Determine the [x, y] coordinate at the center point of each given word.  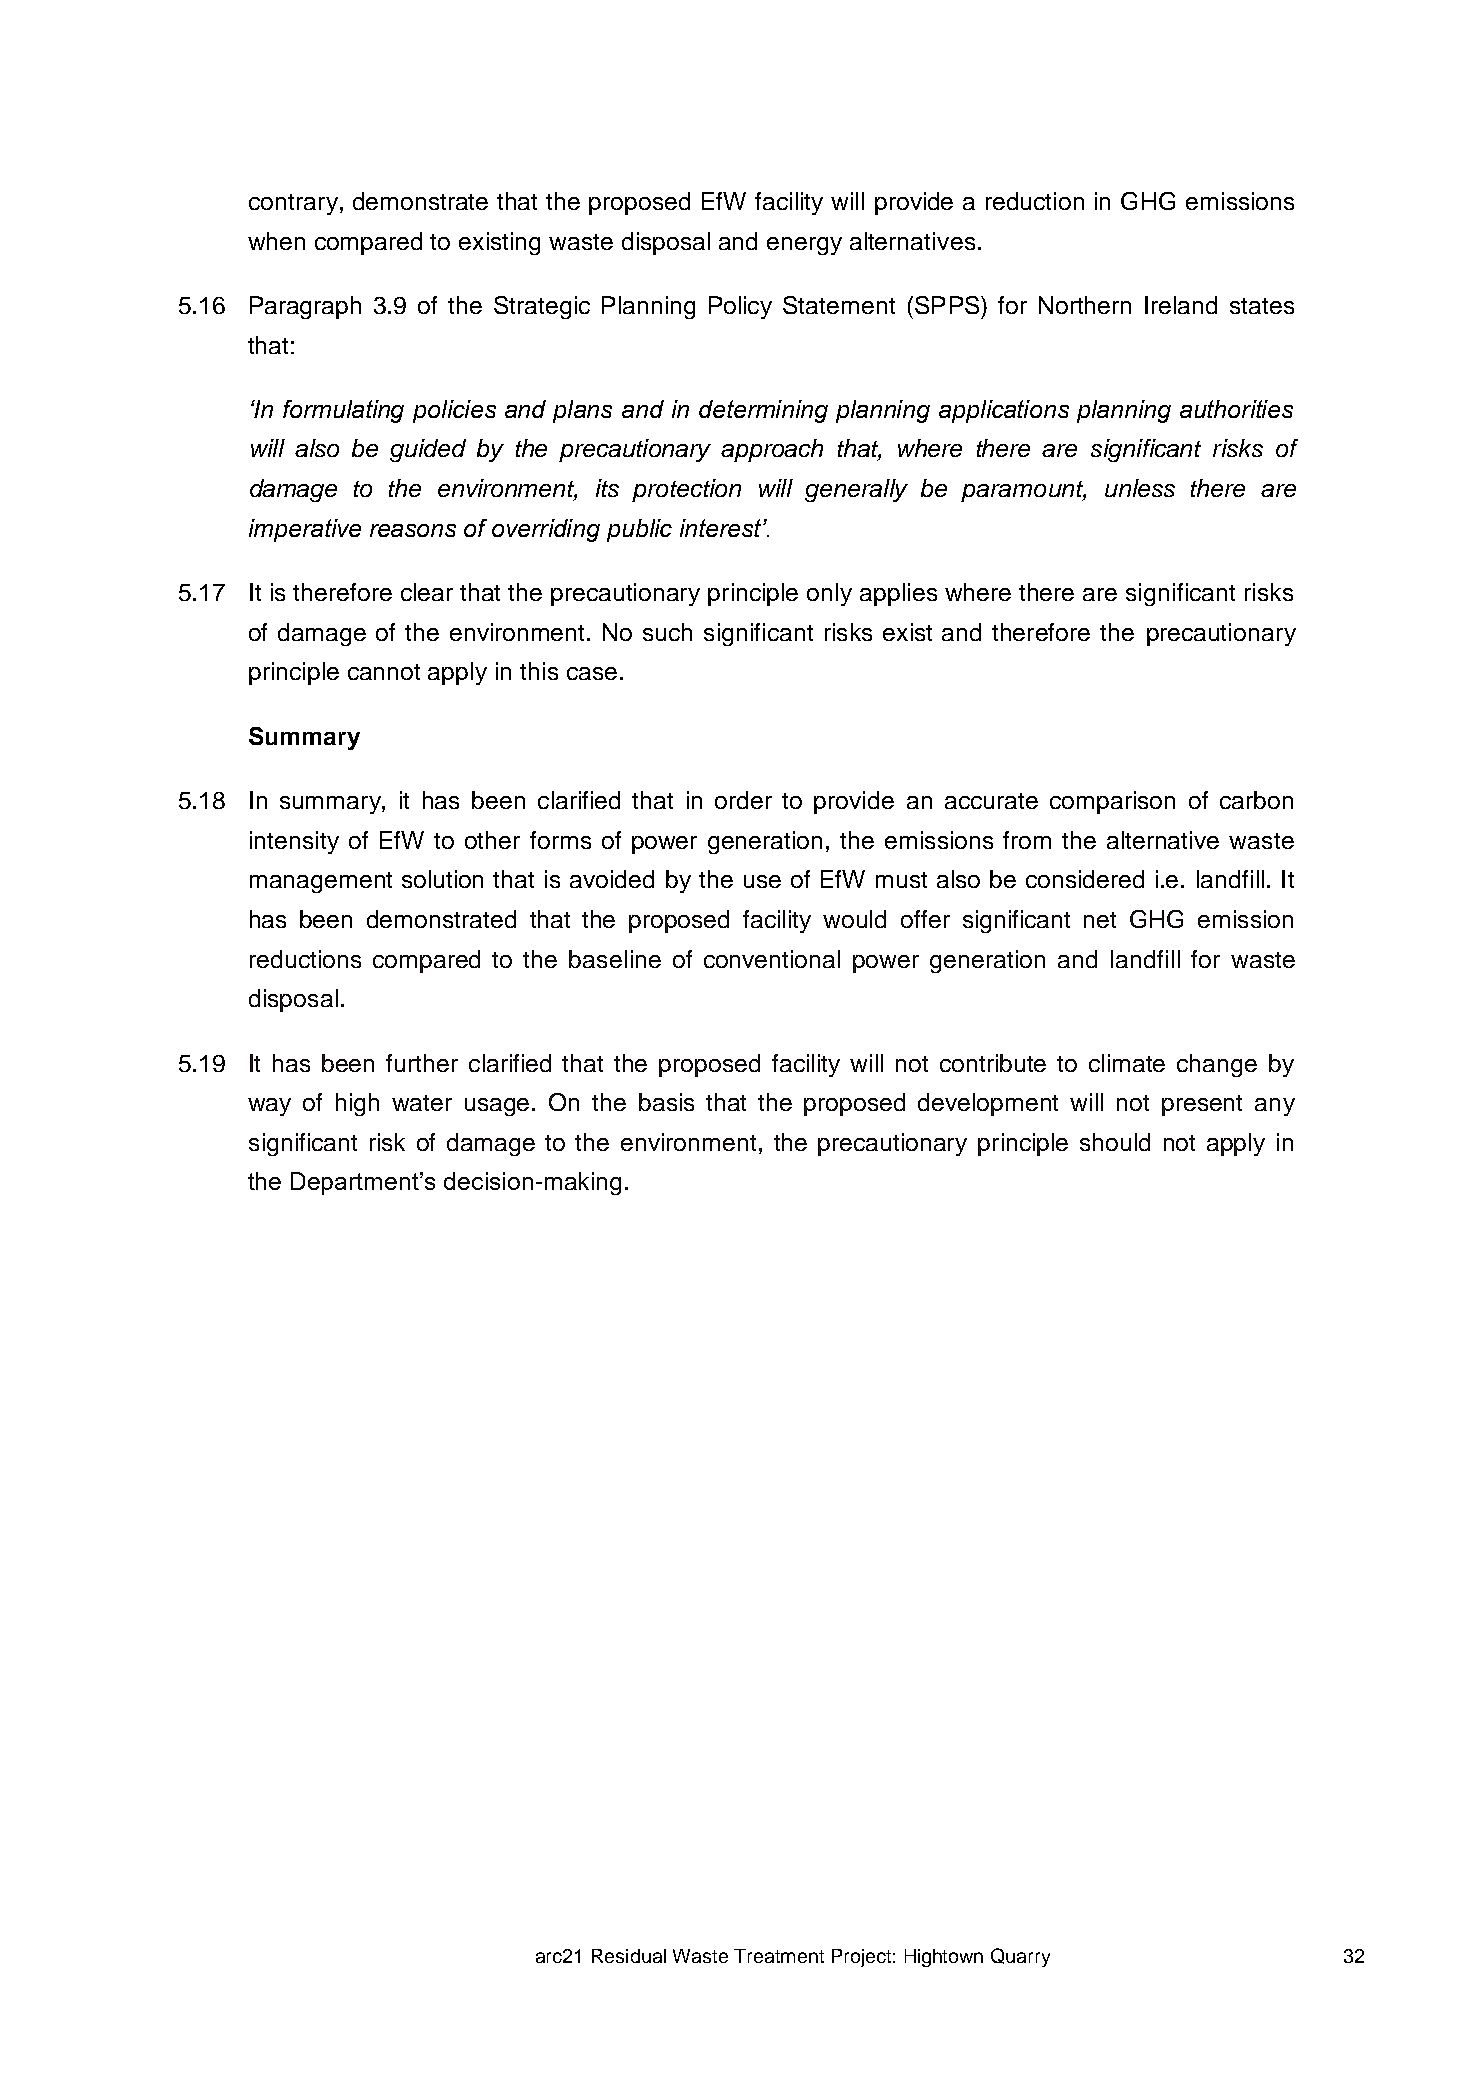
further [422, 1063]
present [1202, 1105]
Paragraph [305, 307]
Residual [629, 1956]
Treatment [779, 1956]
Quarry [1020, 1957]
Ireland [1181, 305]
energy [804, 246]
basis [666, 1102]
